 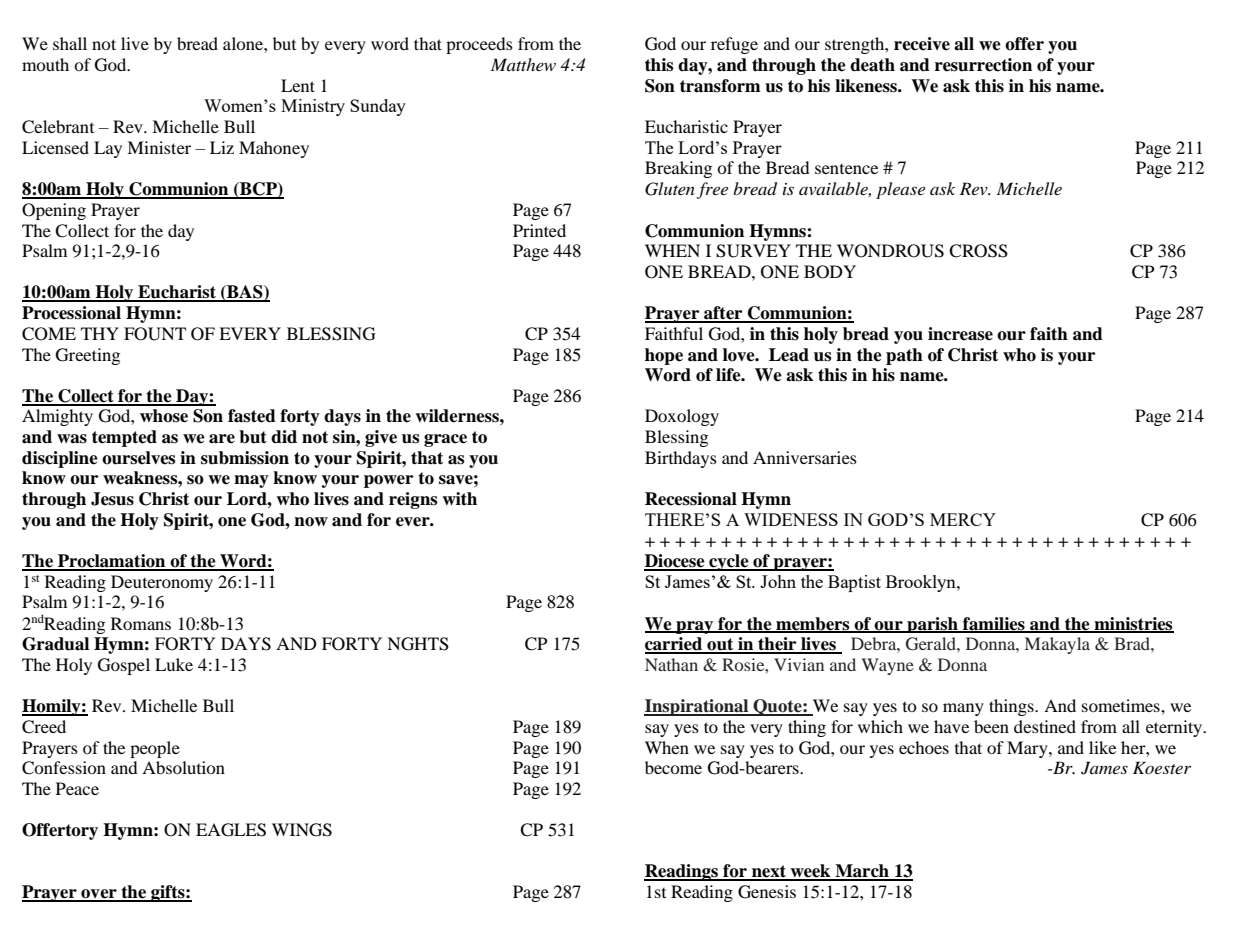 I want to click on MERCY, so click(x=963, y=519).
